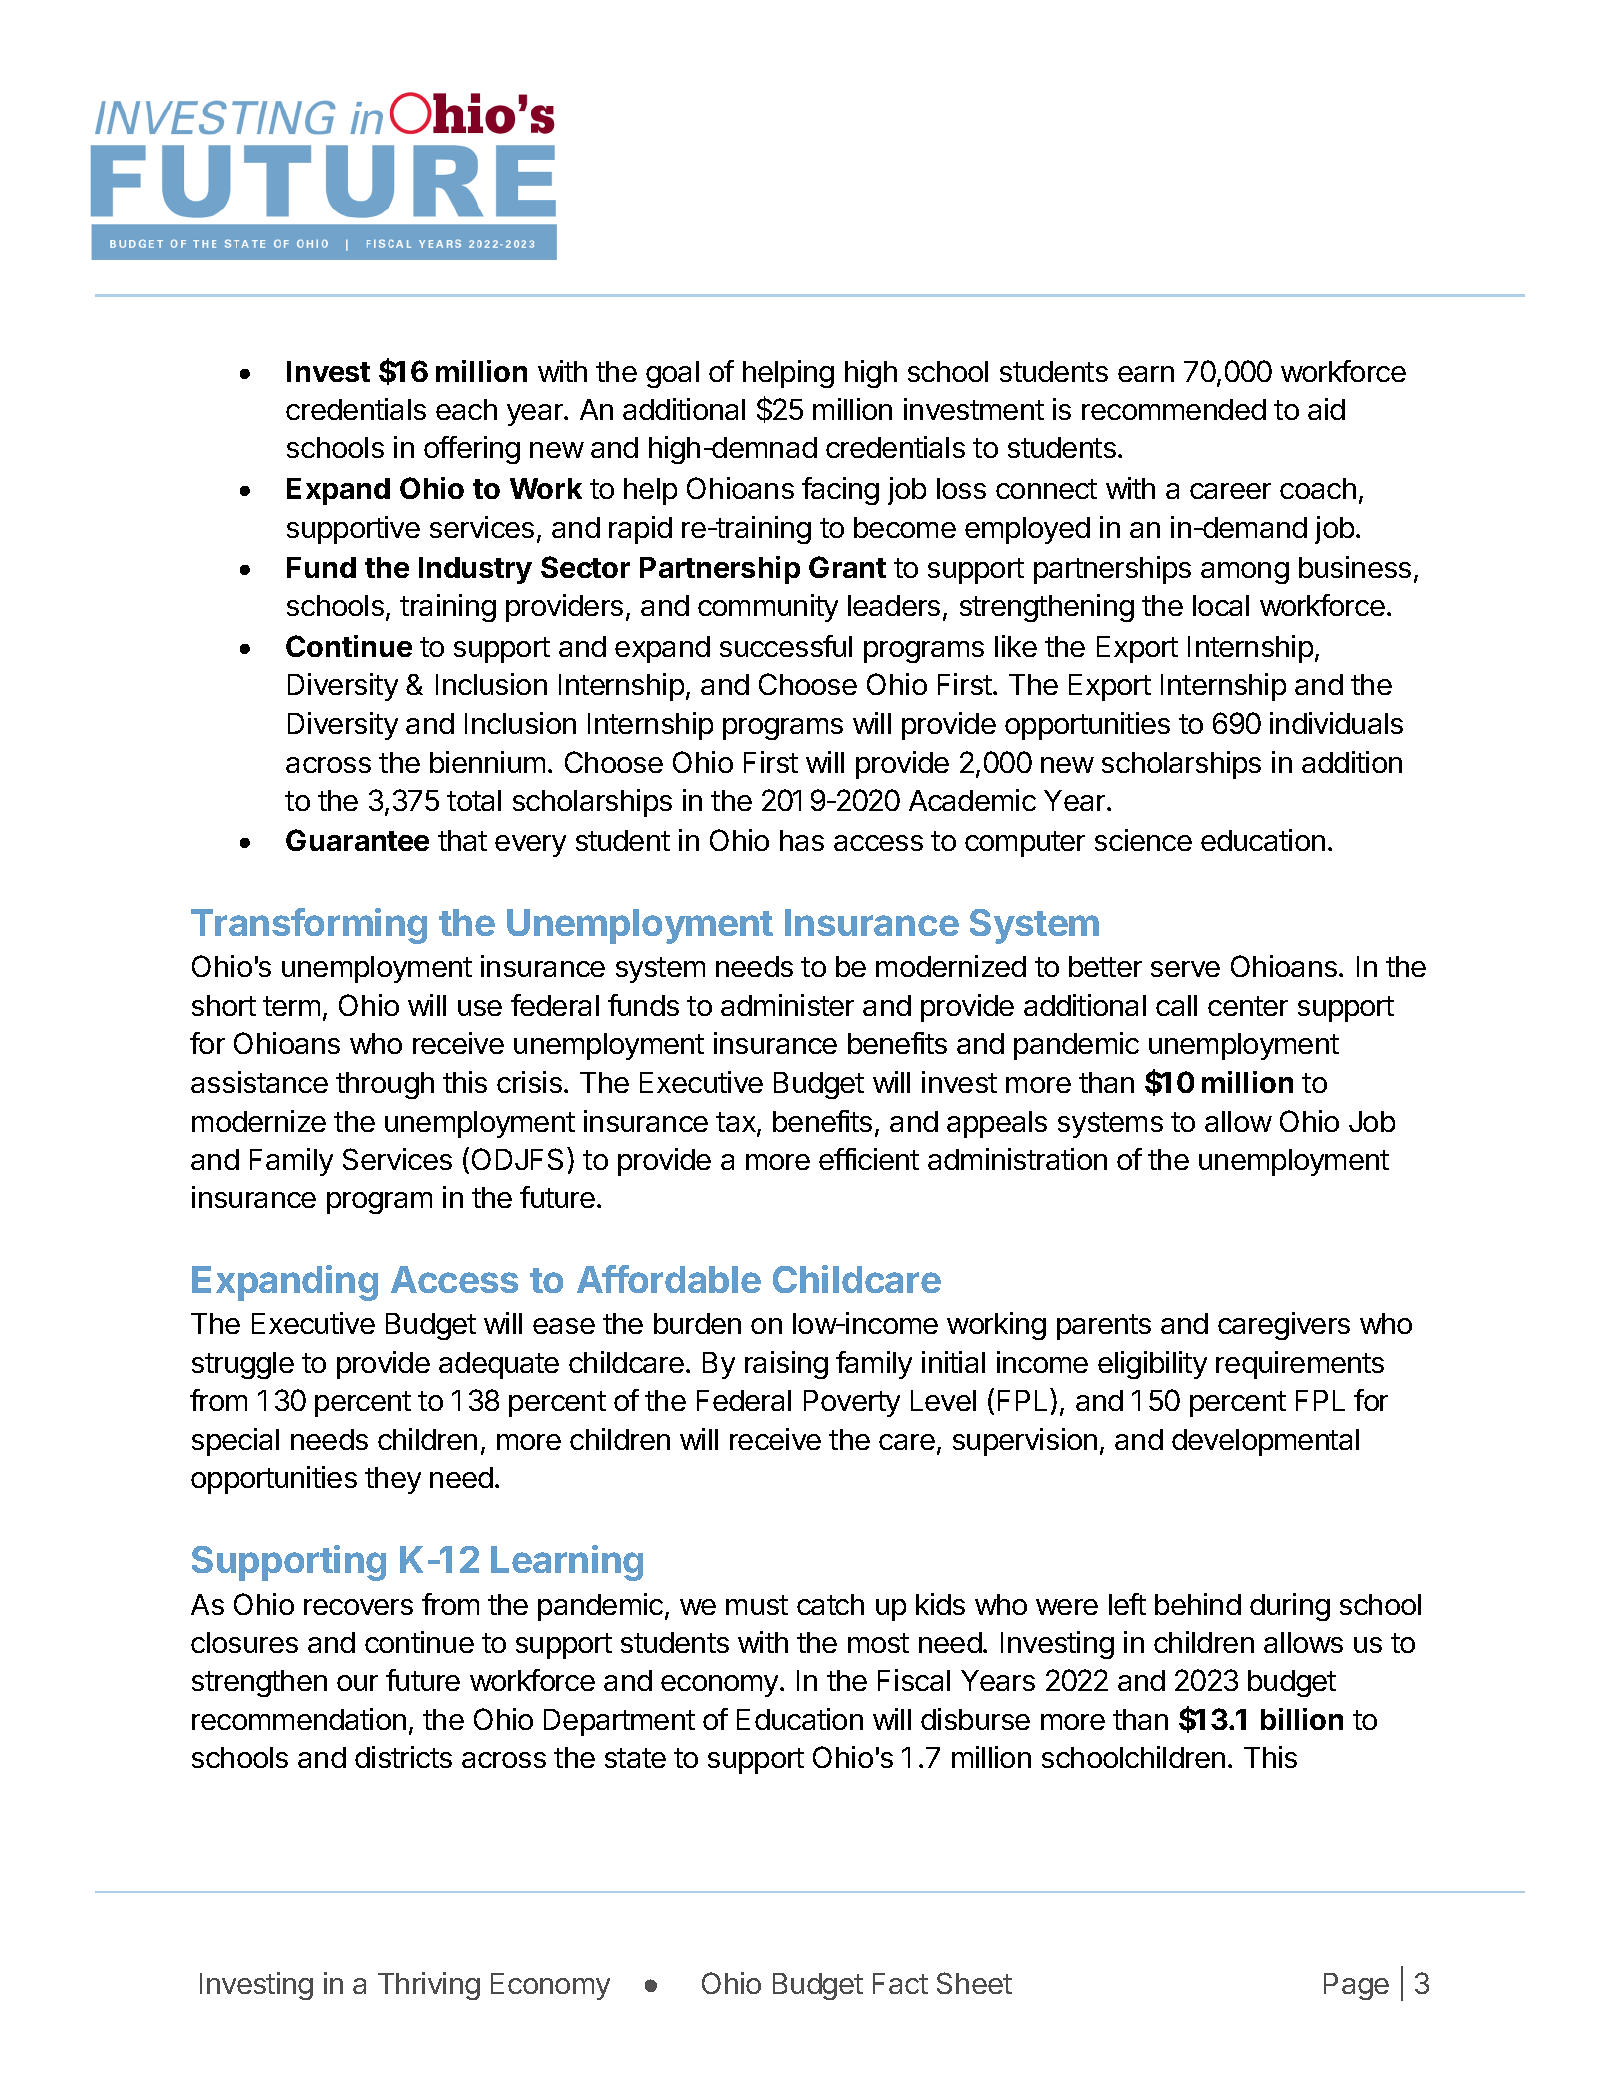 This image has height=2096, width=1620. I want to click on must, so click(757, 1605).
